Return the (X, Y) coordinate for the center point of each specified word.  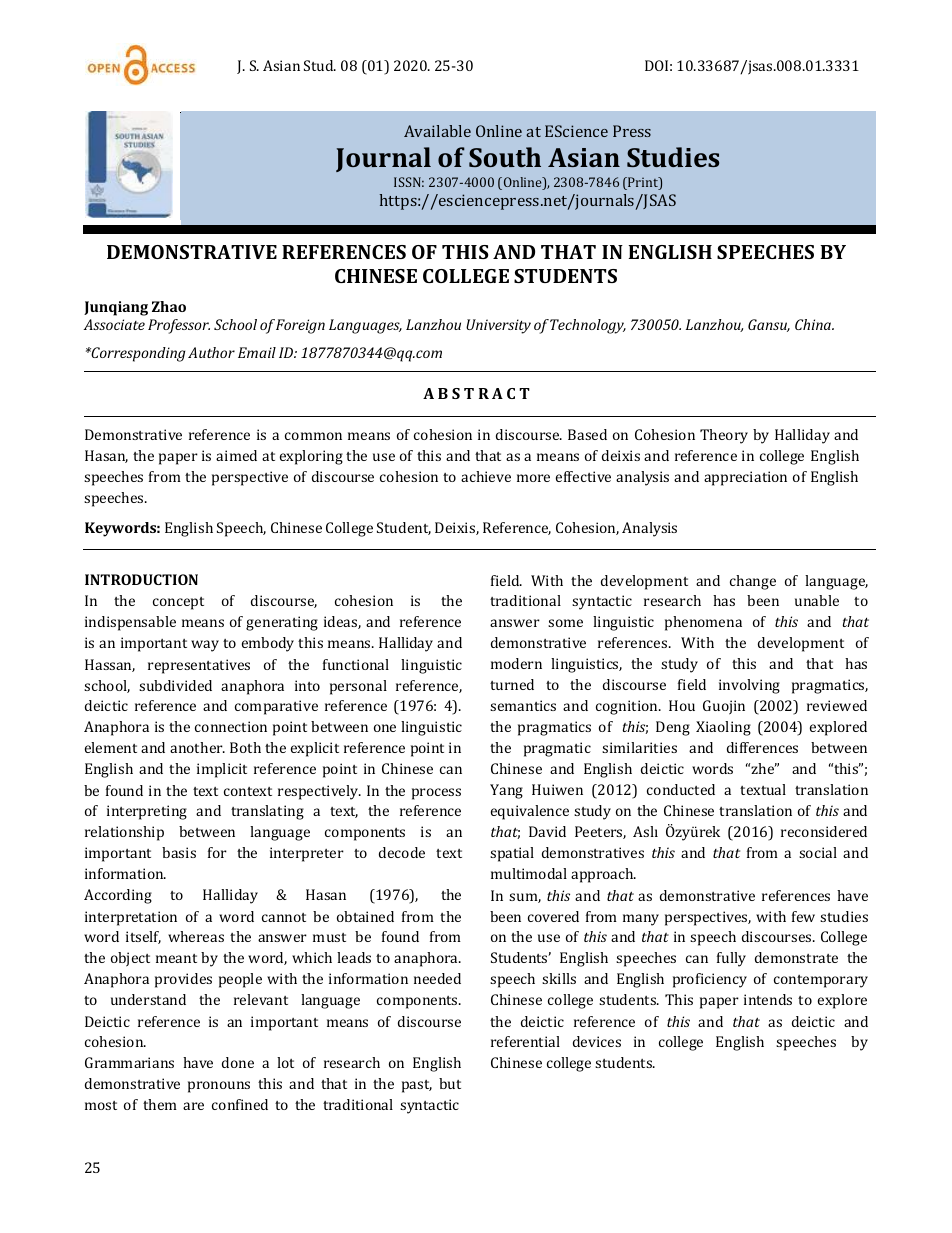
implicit (222, 770)
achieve (486, 476)
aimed (236, 455)
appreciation (745, 478)
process (436, 794)
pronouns (219, 1087)
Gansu (769, 325)
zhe (764, 768)
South (505, 157)
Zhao (169, 306)
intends (768, 999)
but (450, 1083)
